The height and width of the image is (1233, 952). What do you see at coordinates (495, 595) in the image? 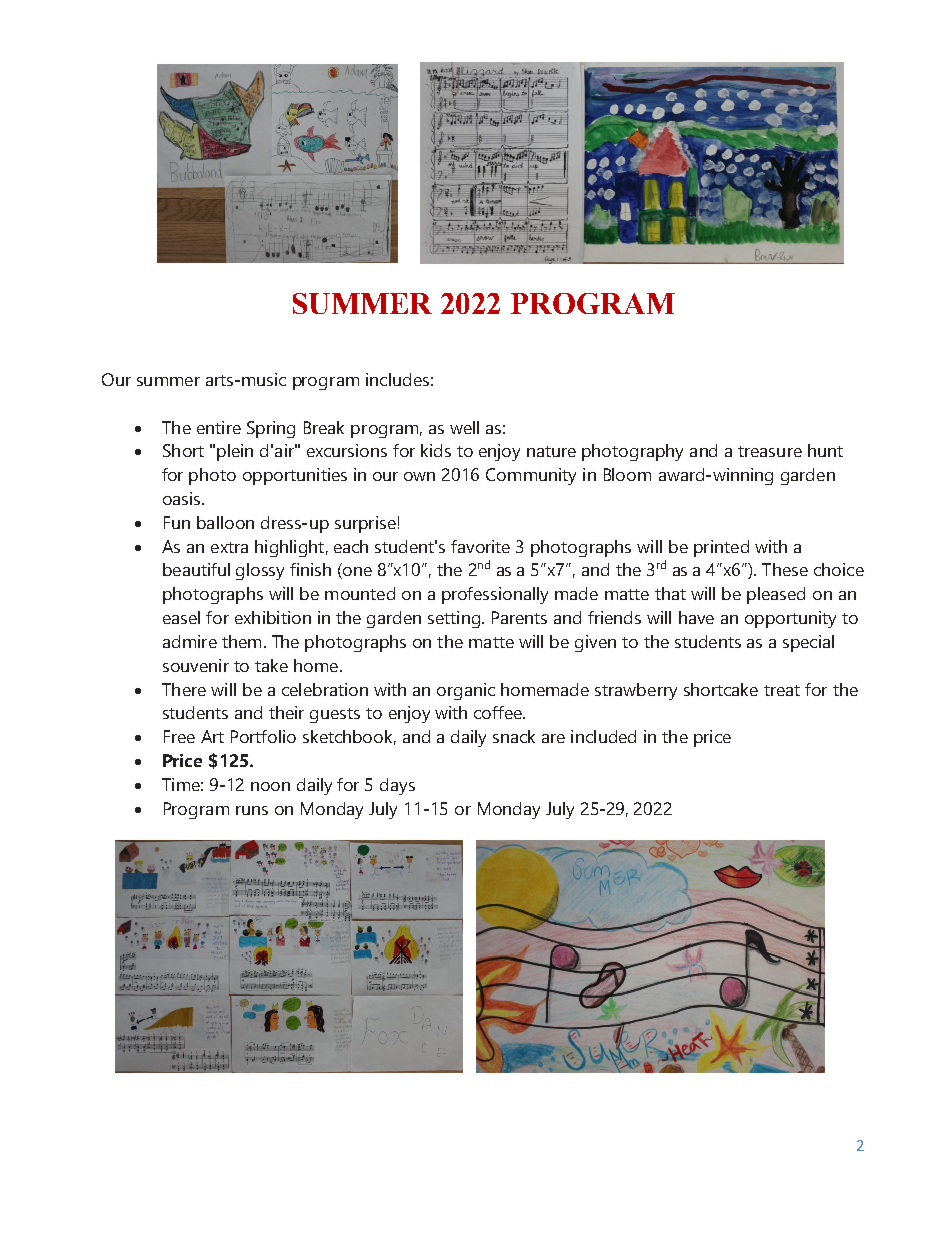
I see `professionally` at bounding box center [495, 595].
